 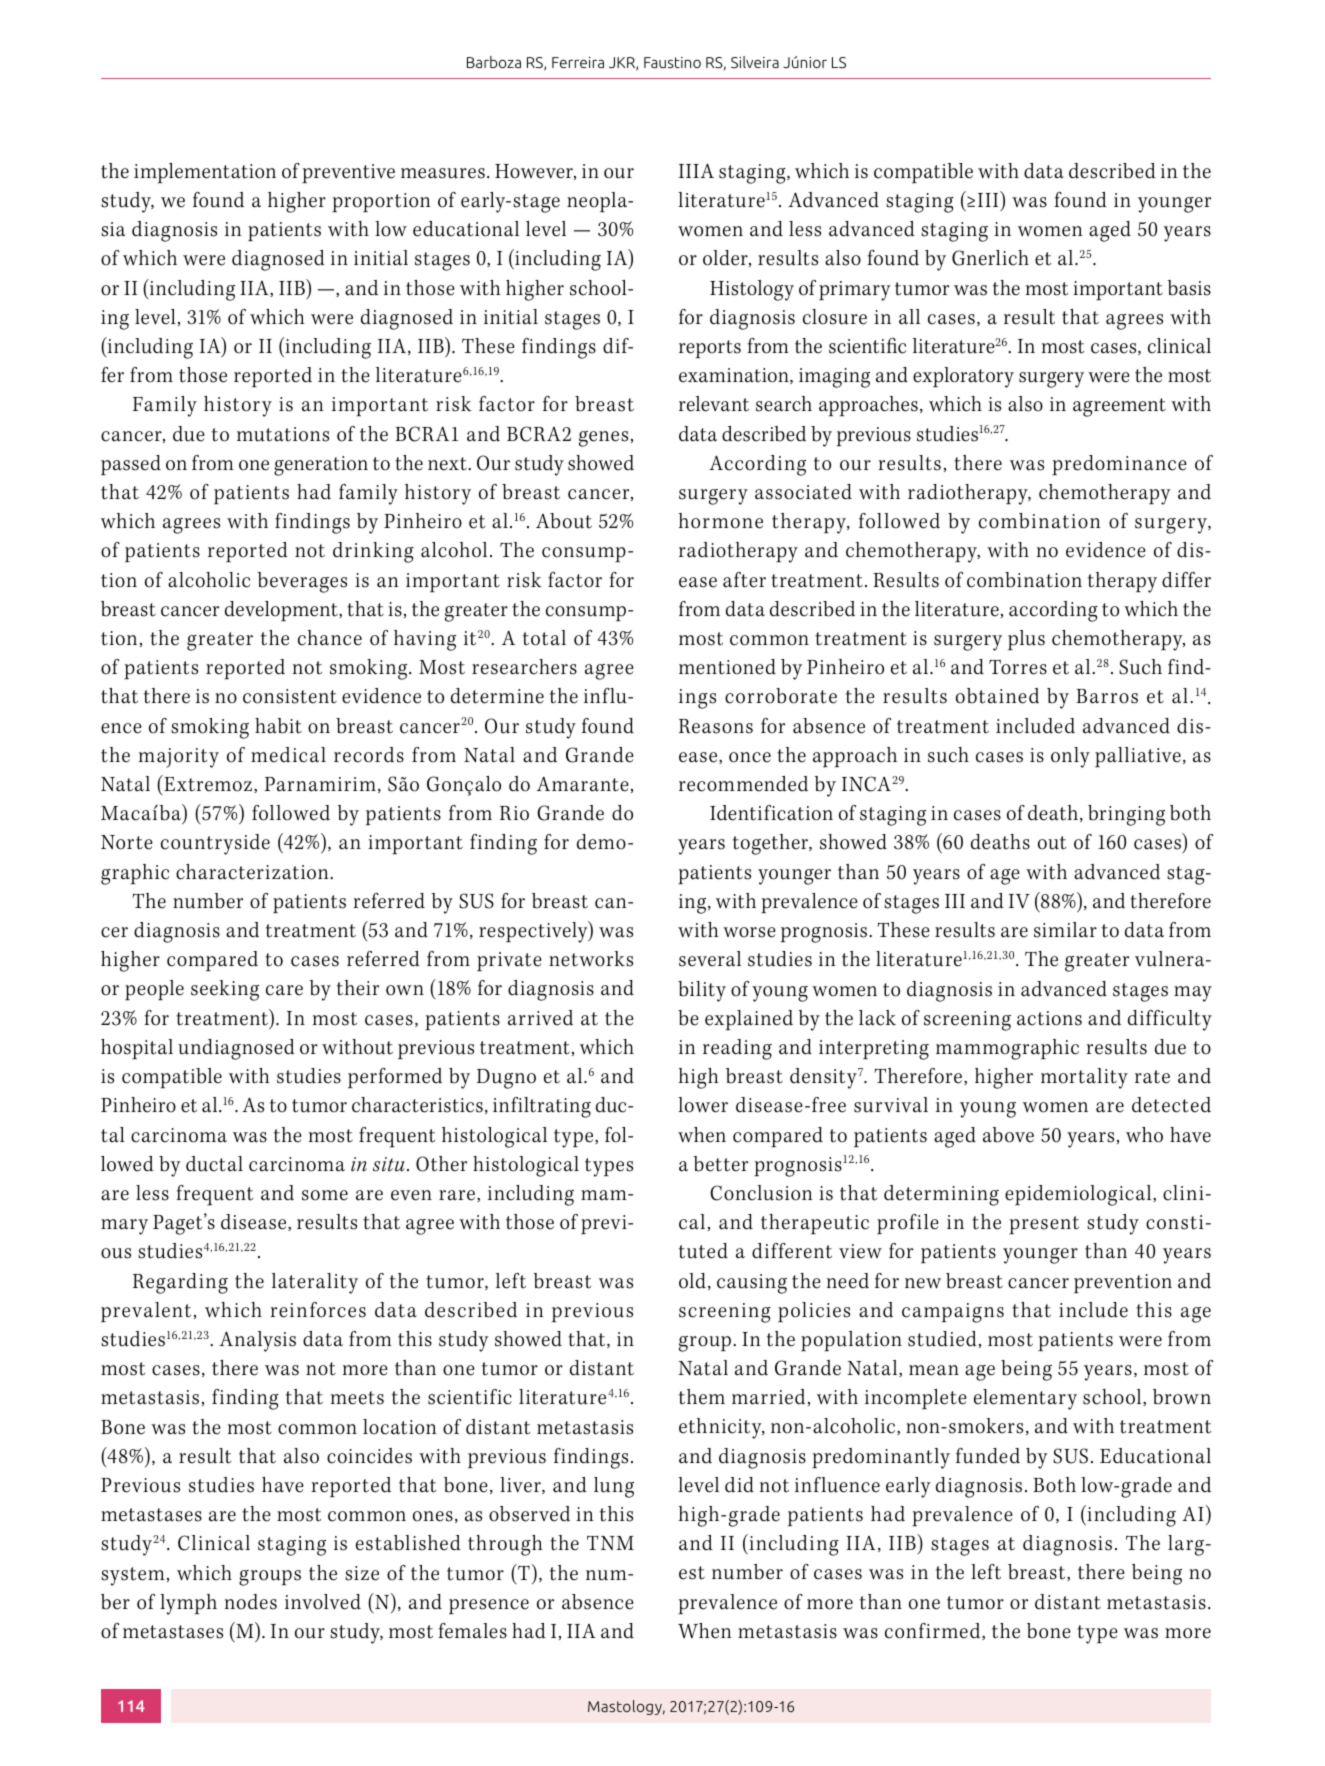 What do you see at coordinates (251, 1602) in the document?
I see `nodes` at bounding box center [251, 1602].
